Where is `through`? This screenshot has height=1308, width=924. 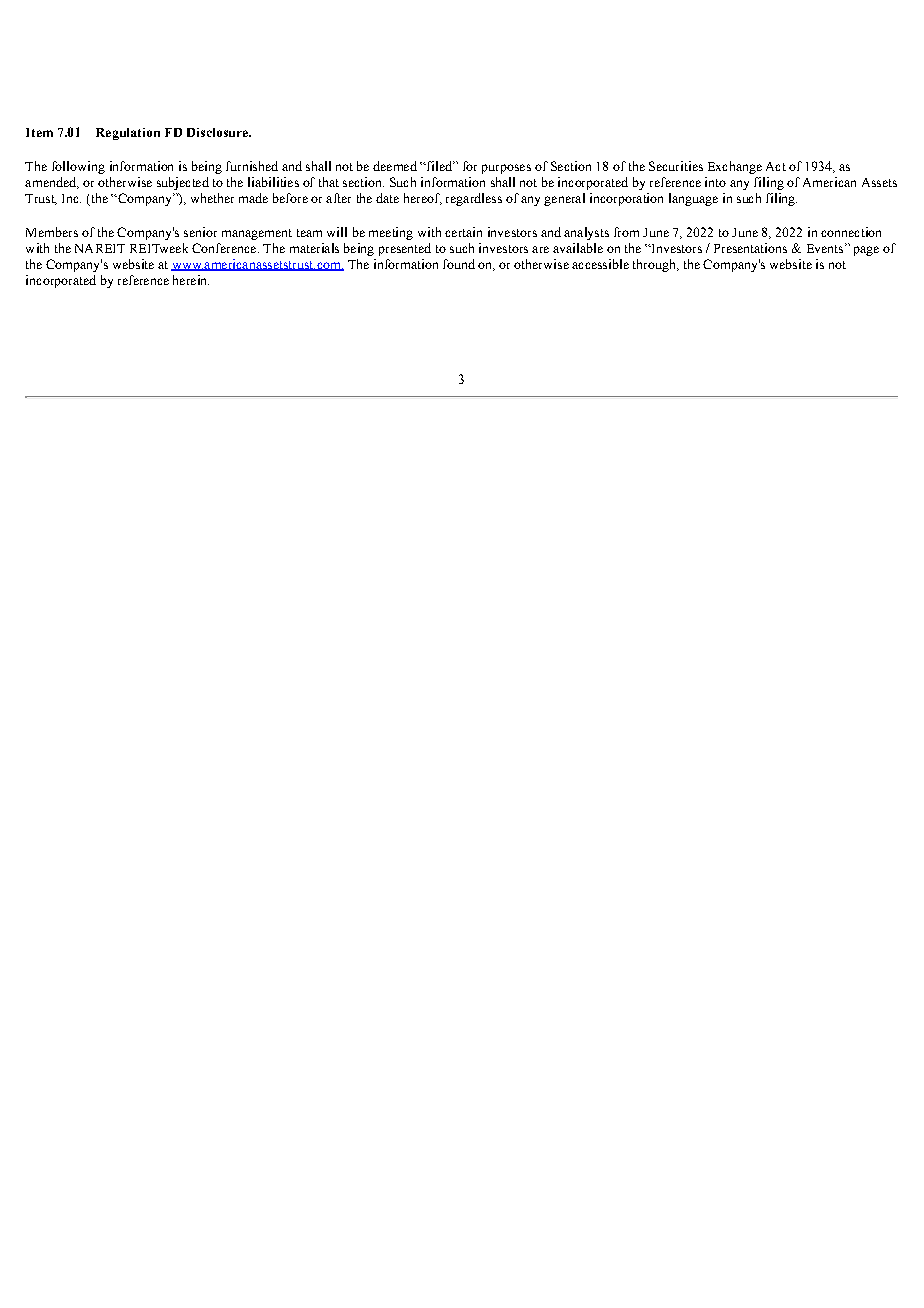 through is located at coordinates (655, 265).
